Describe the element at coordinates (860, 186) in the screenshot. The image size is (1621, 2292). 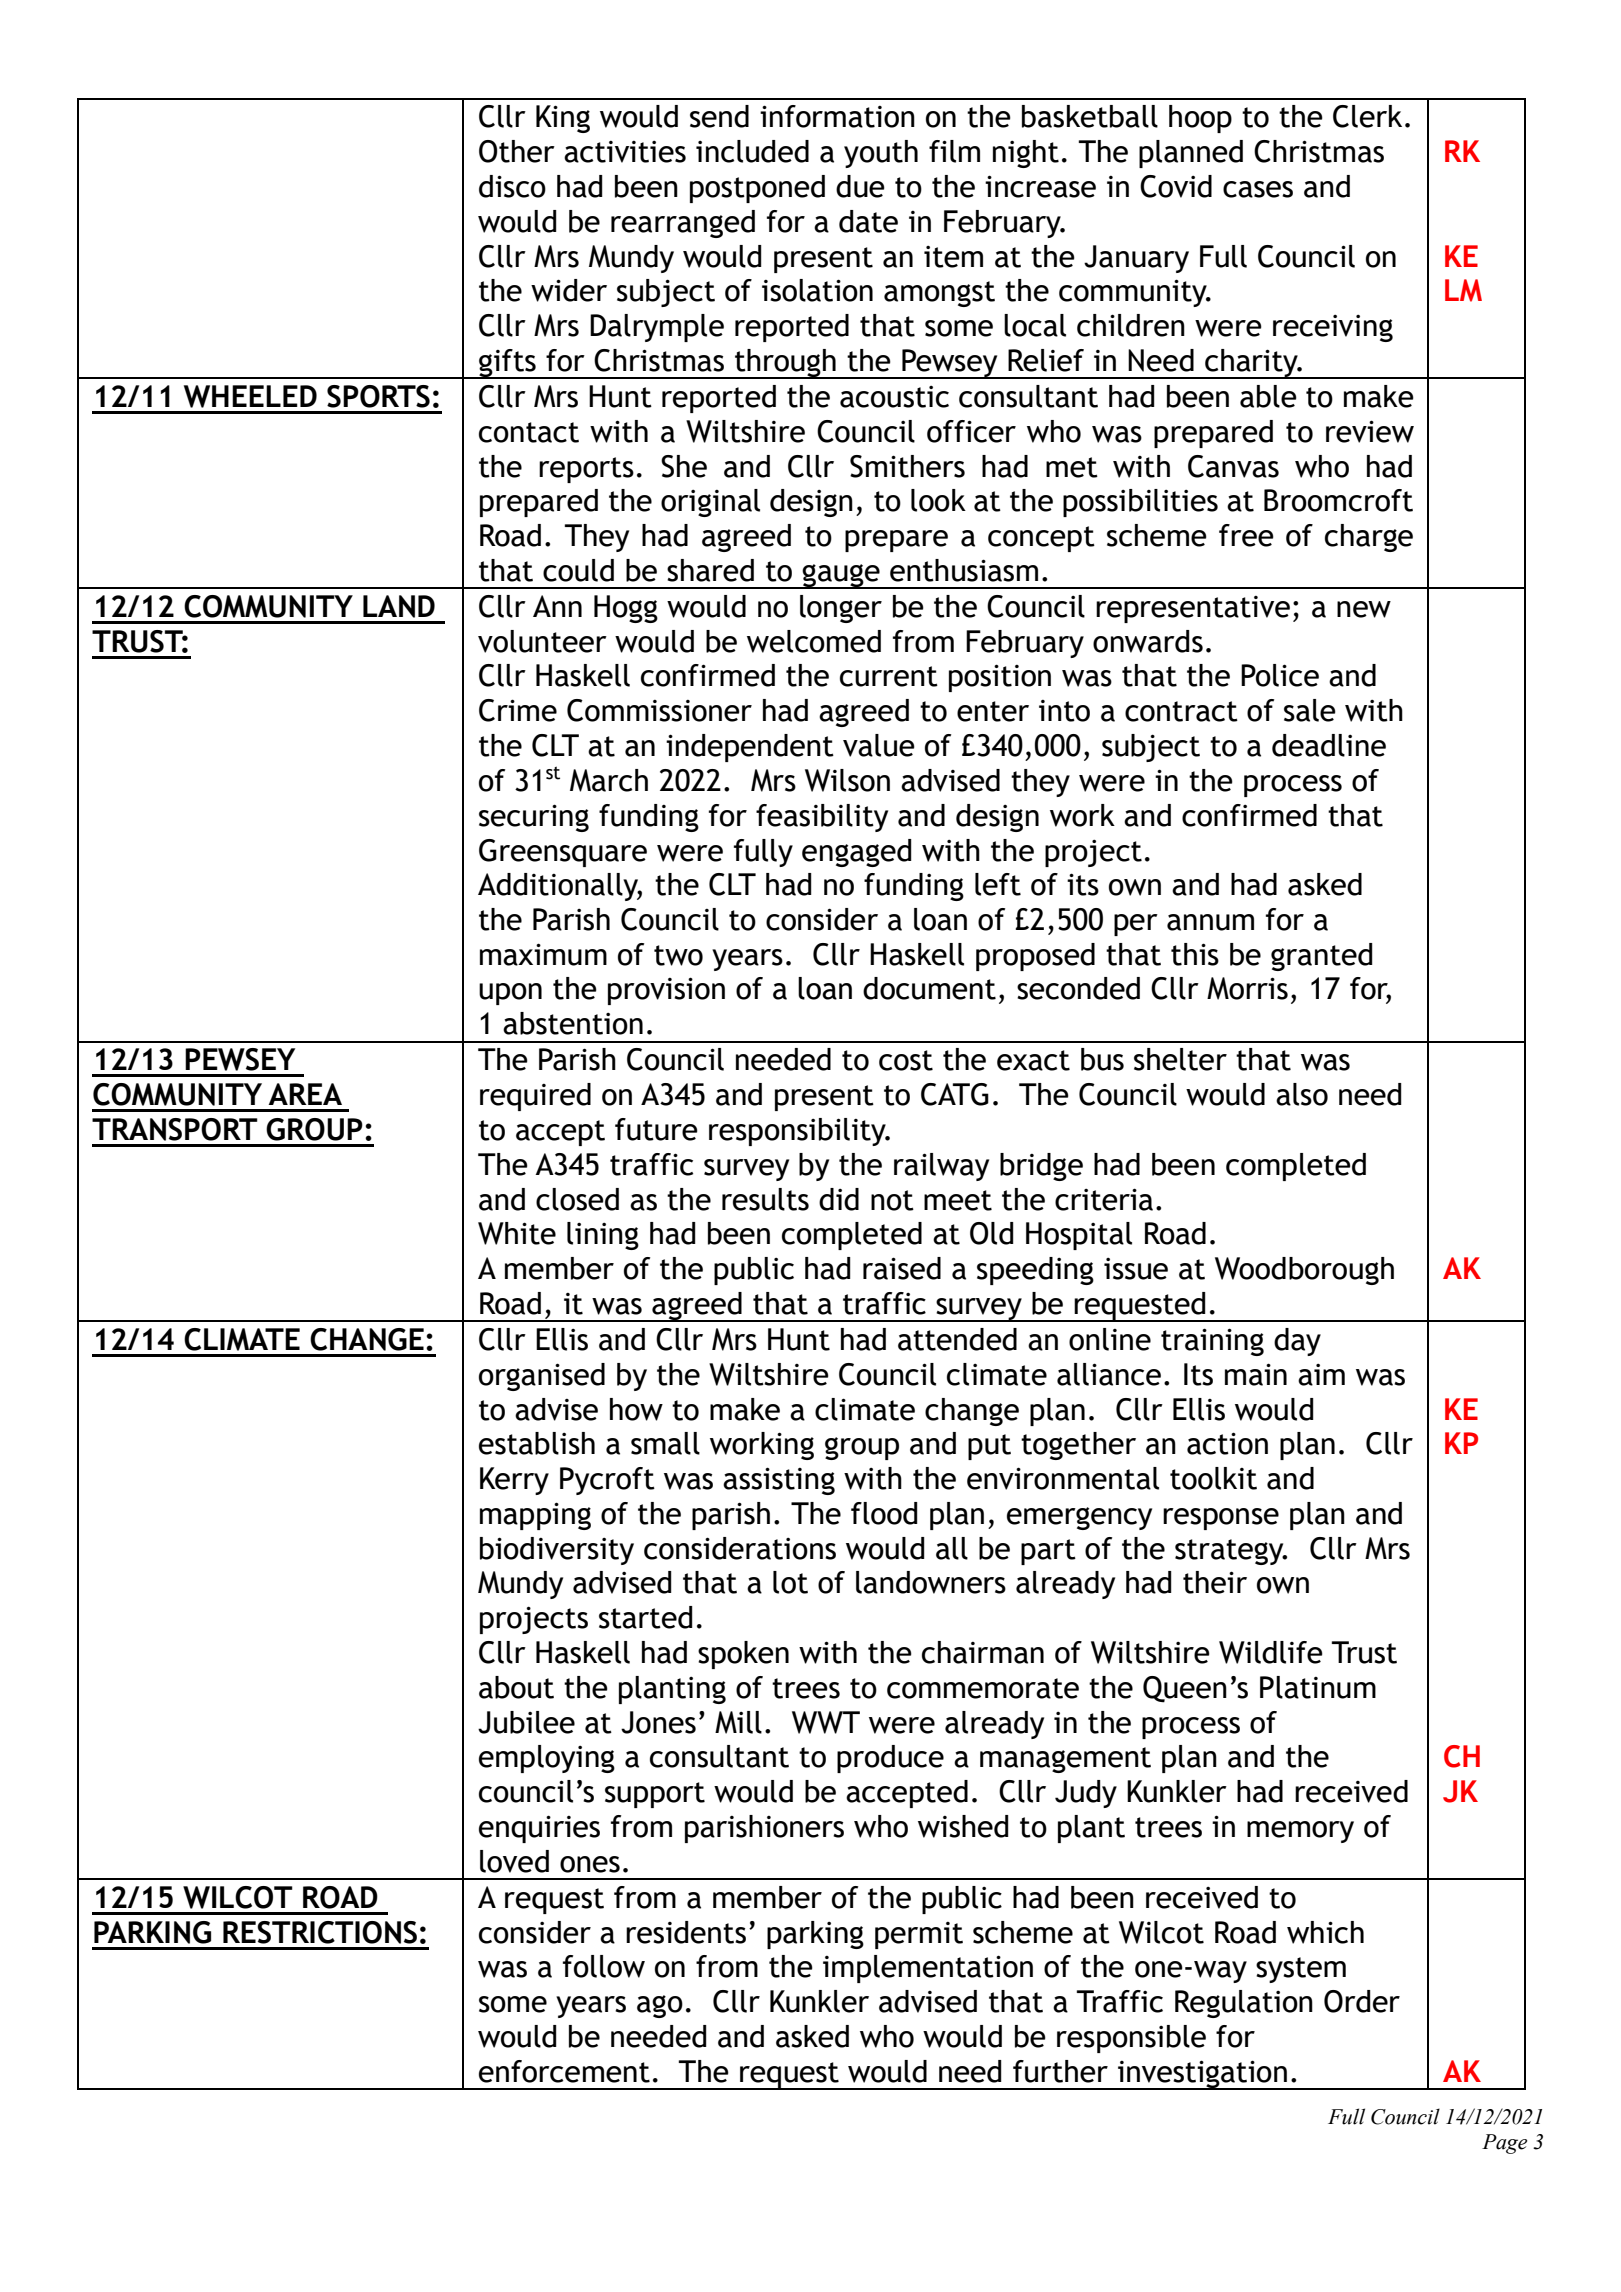
I see `due` at that location.
